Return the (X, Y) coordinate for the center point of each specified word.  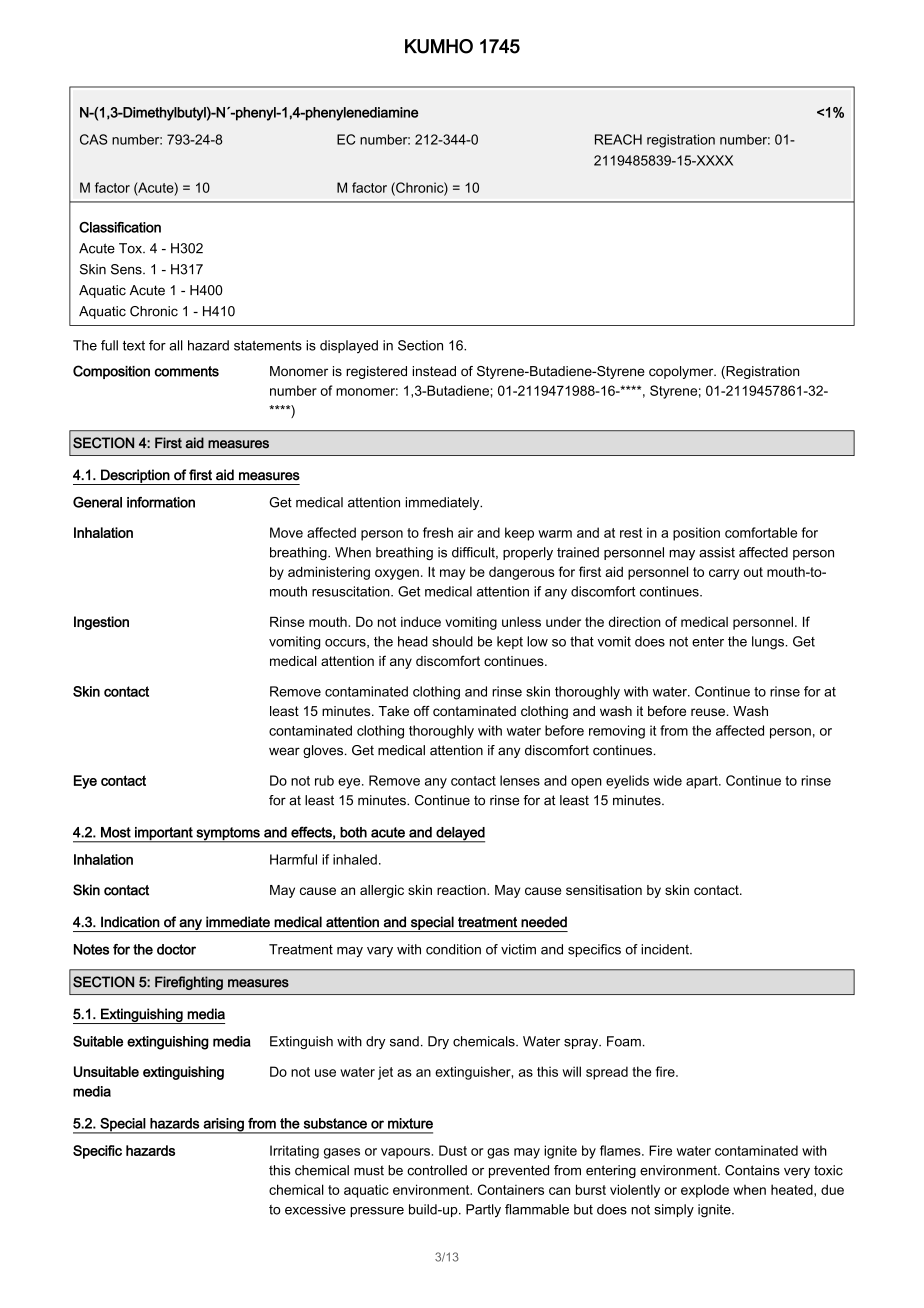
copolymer (682, 372)
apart (703, 782)
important (164, 834)
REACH (618, 139)
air (465, 532)
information (161, 502)
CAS (93, 139)
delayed (459, 835)
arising (223, 1126)
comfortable (761, 532)
